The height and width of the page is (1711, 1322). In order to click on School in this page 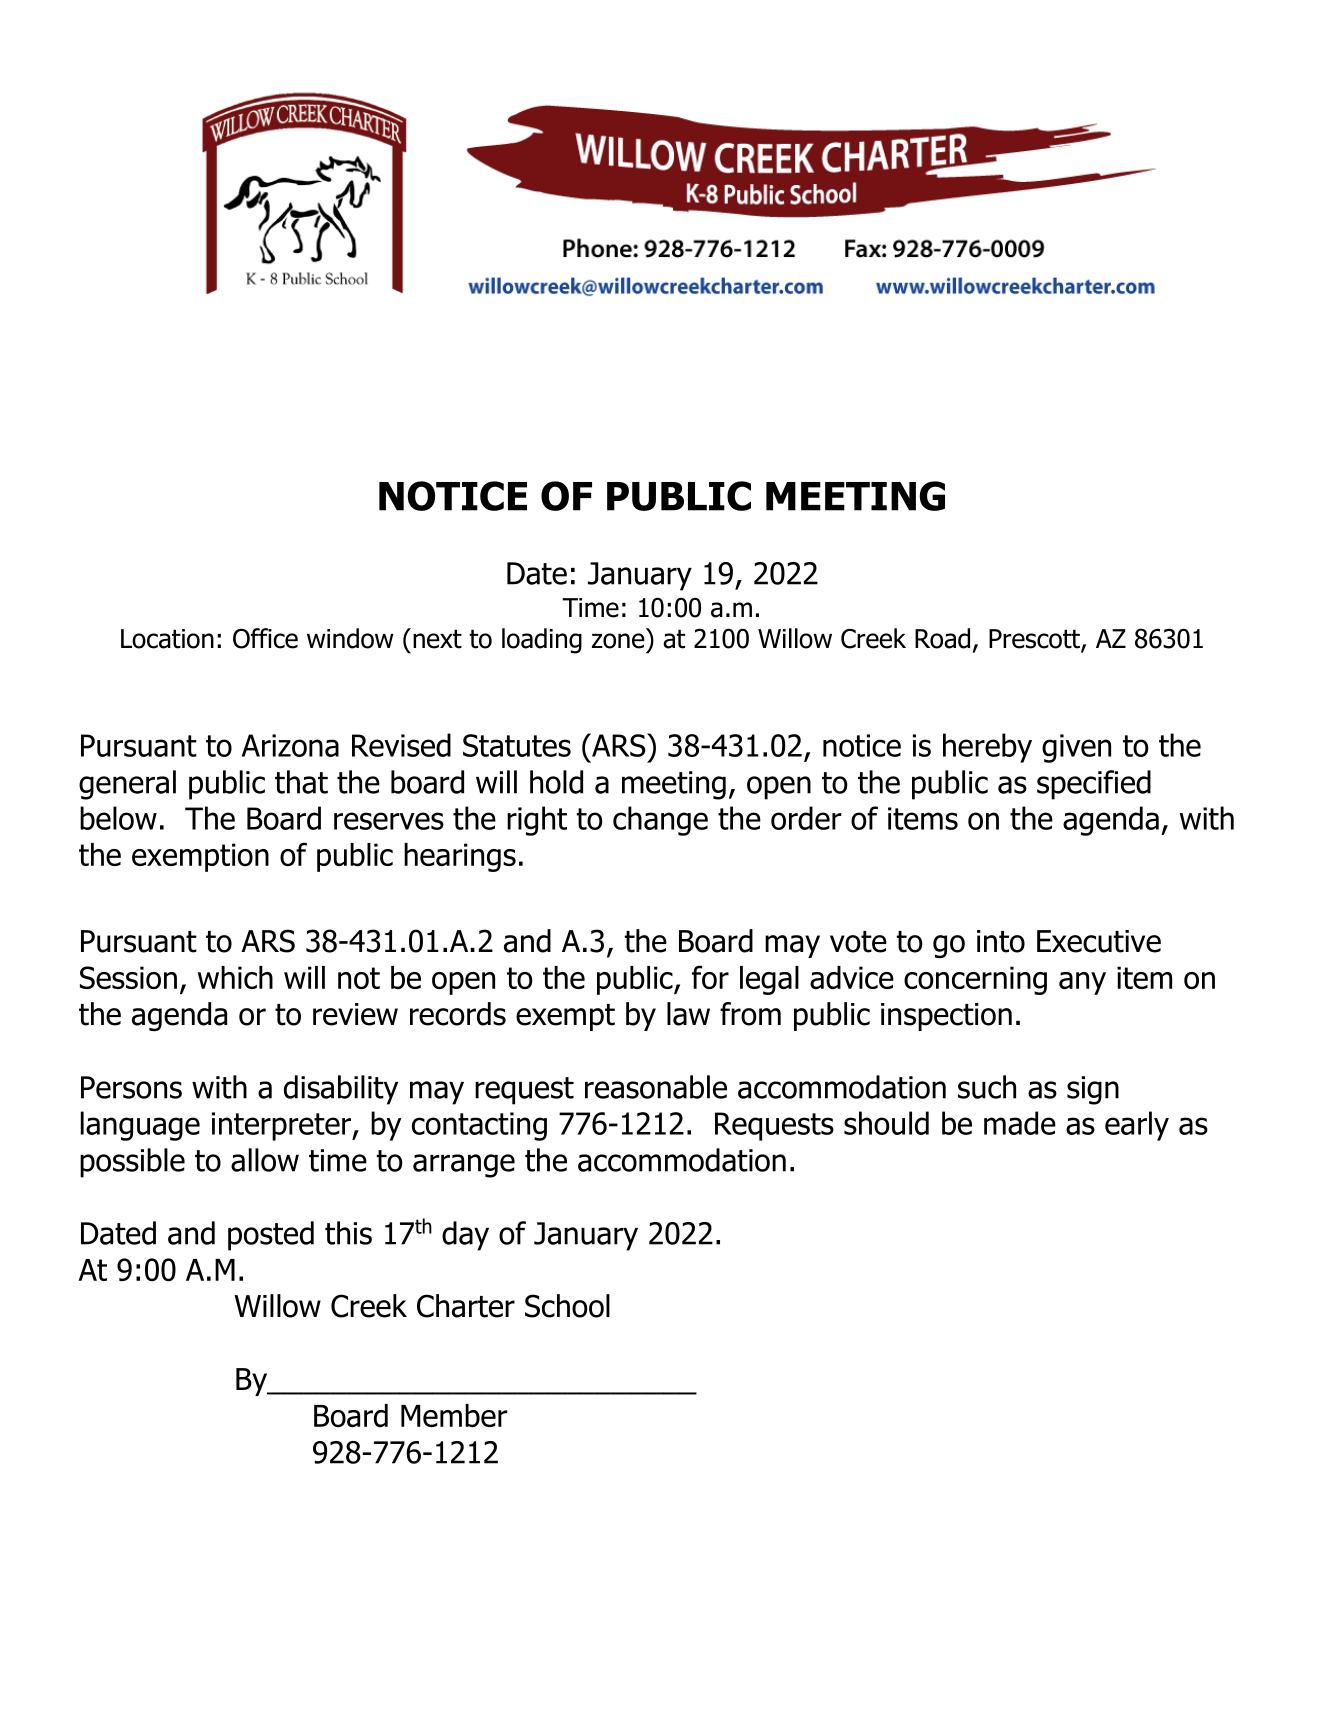, I will do `click(567, 1306)`.
